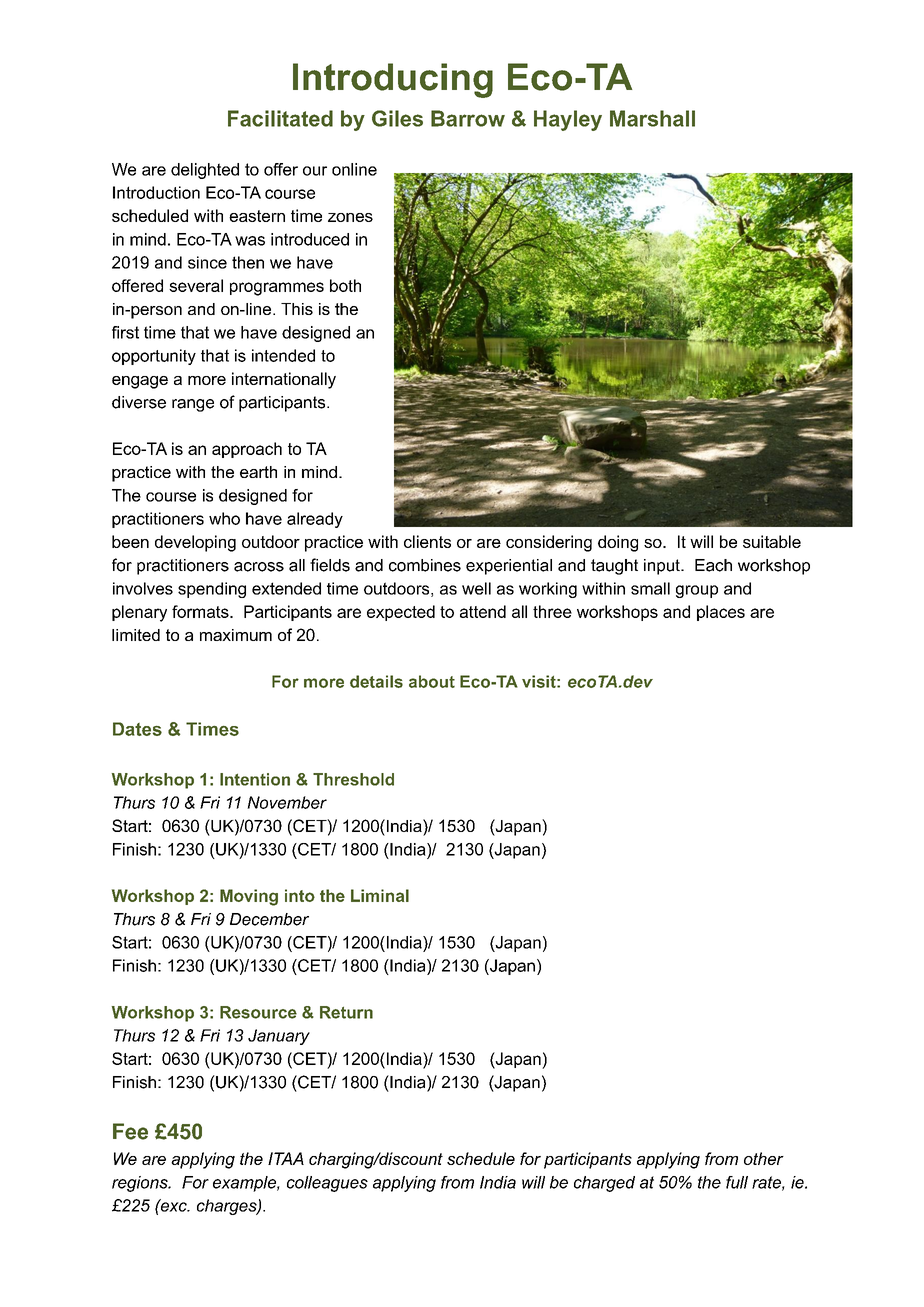 This image has height=1307, width=924. I want to click on delighted, so click(205, 171).
